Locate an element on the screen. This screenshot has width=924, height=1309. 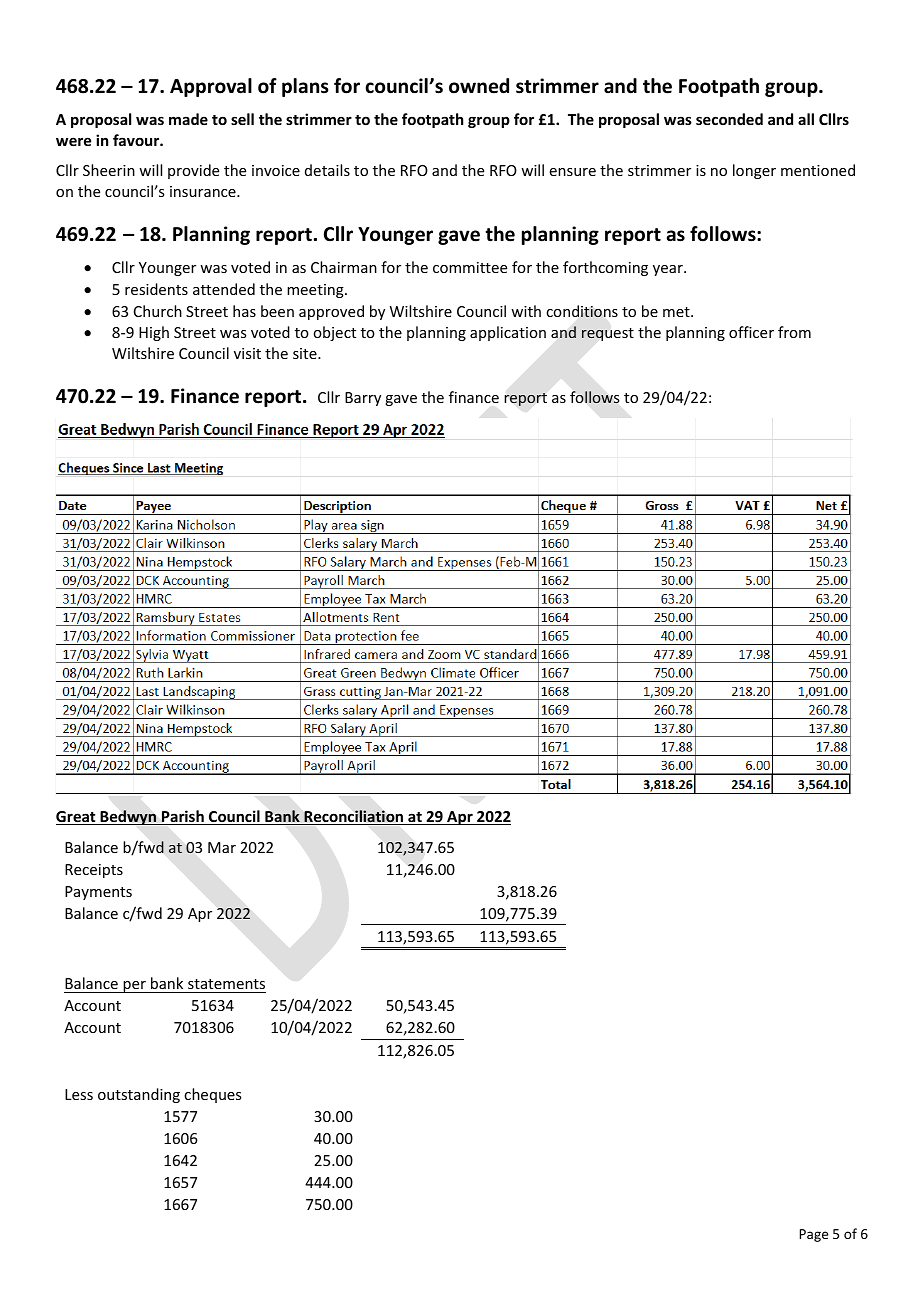
from is located at coordinates (794, 332).
